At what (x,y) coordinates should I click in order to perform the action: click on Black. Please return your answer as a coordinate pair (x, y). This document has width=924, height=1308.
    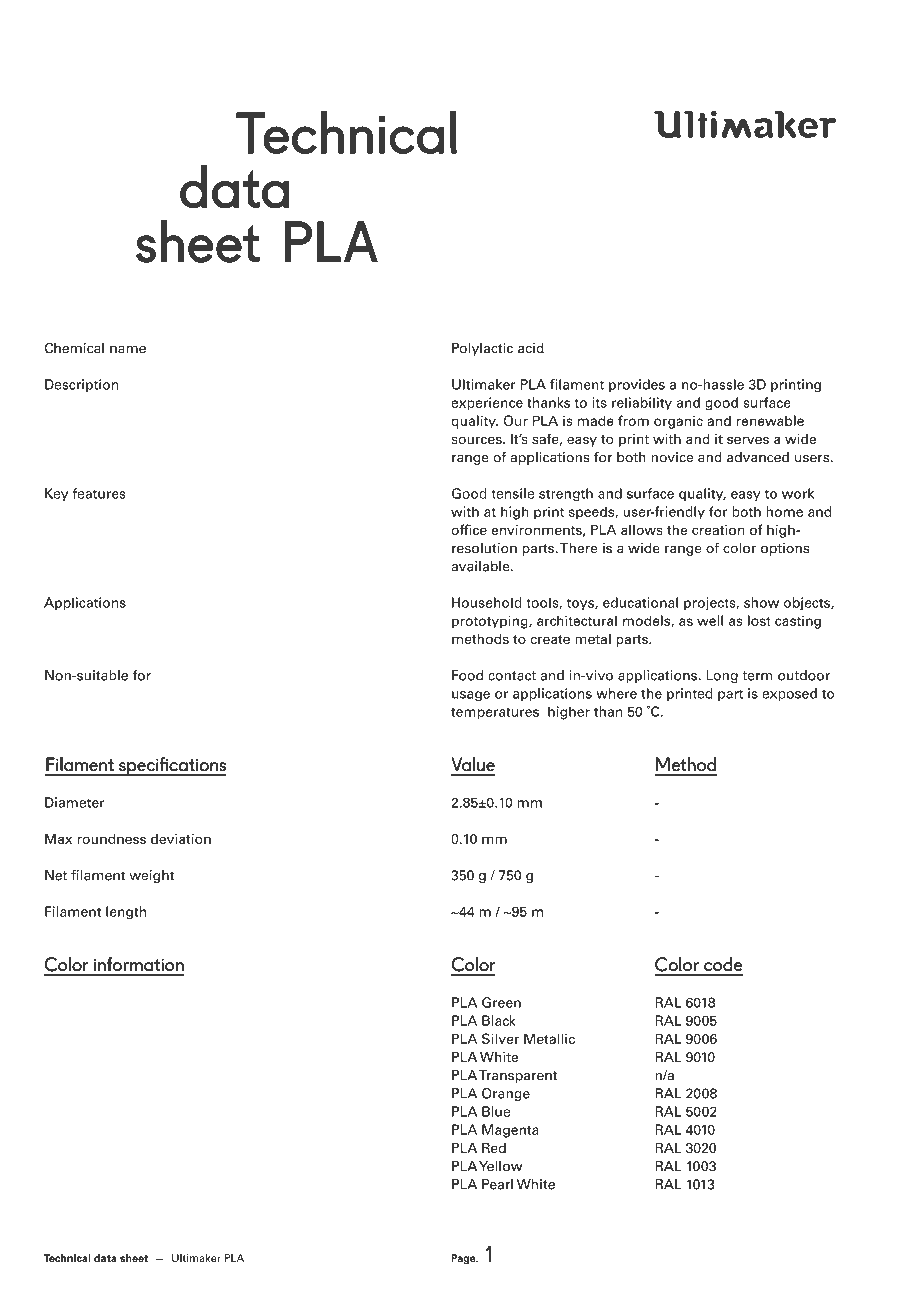
    Looking at the image, I should click on (498, 1020).
